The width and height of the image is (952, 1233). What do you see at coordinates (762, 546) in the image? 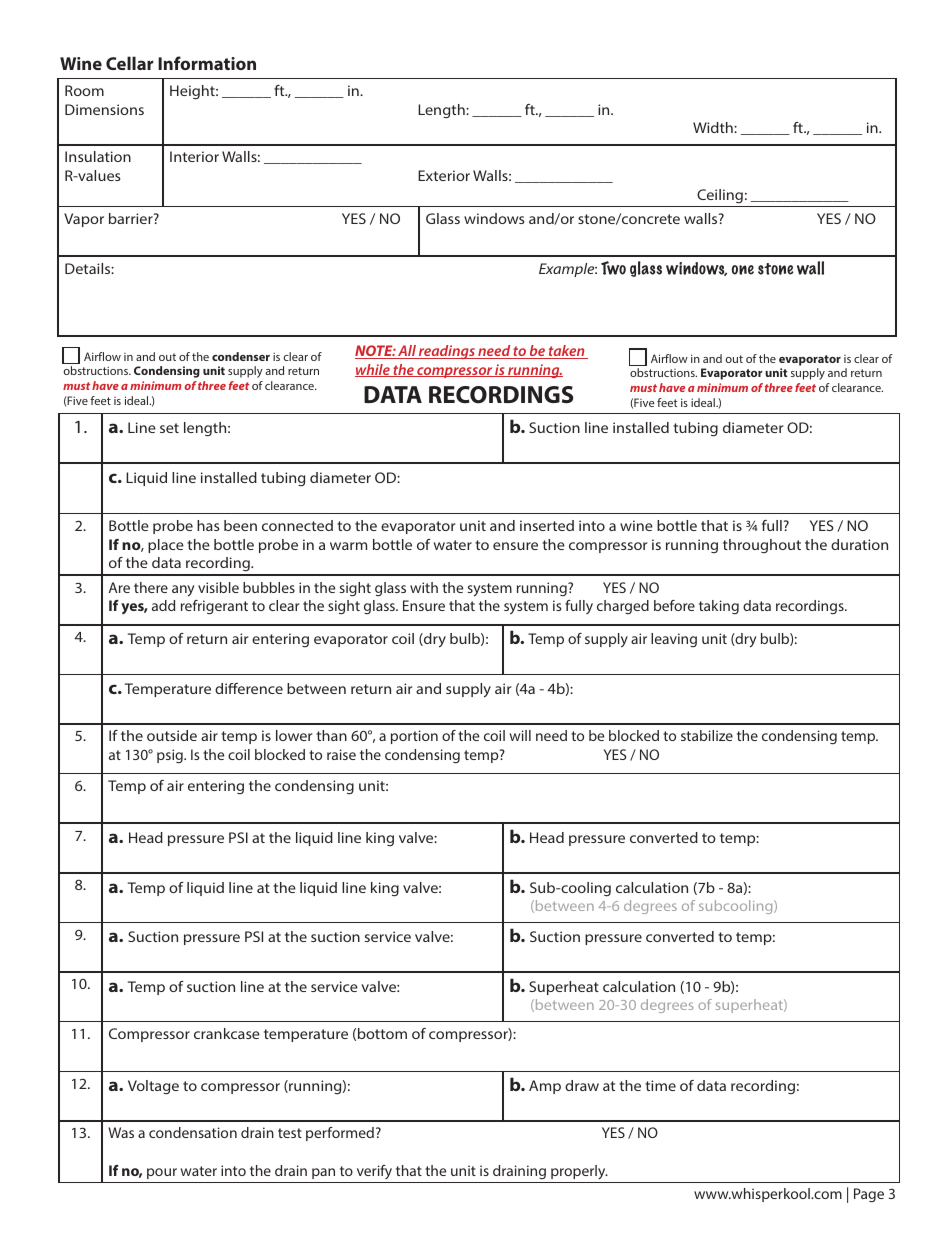
I see `throughout` at bounding box center [762, 546].
